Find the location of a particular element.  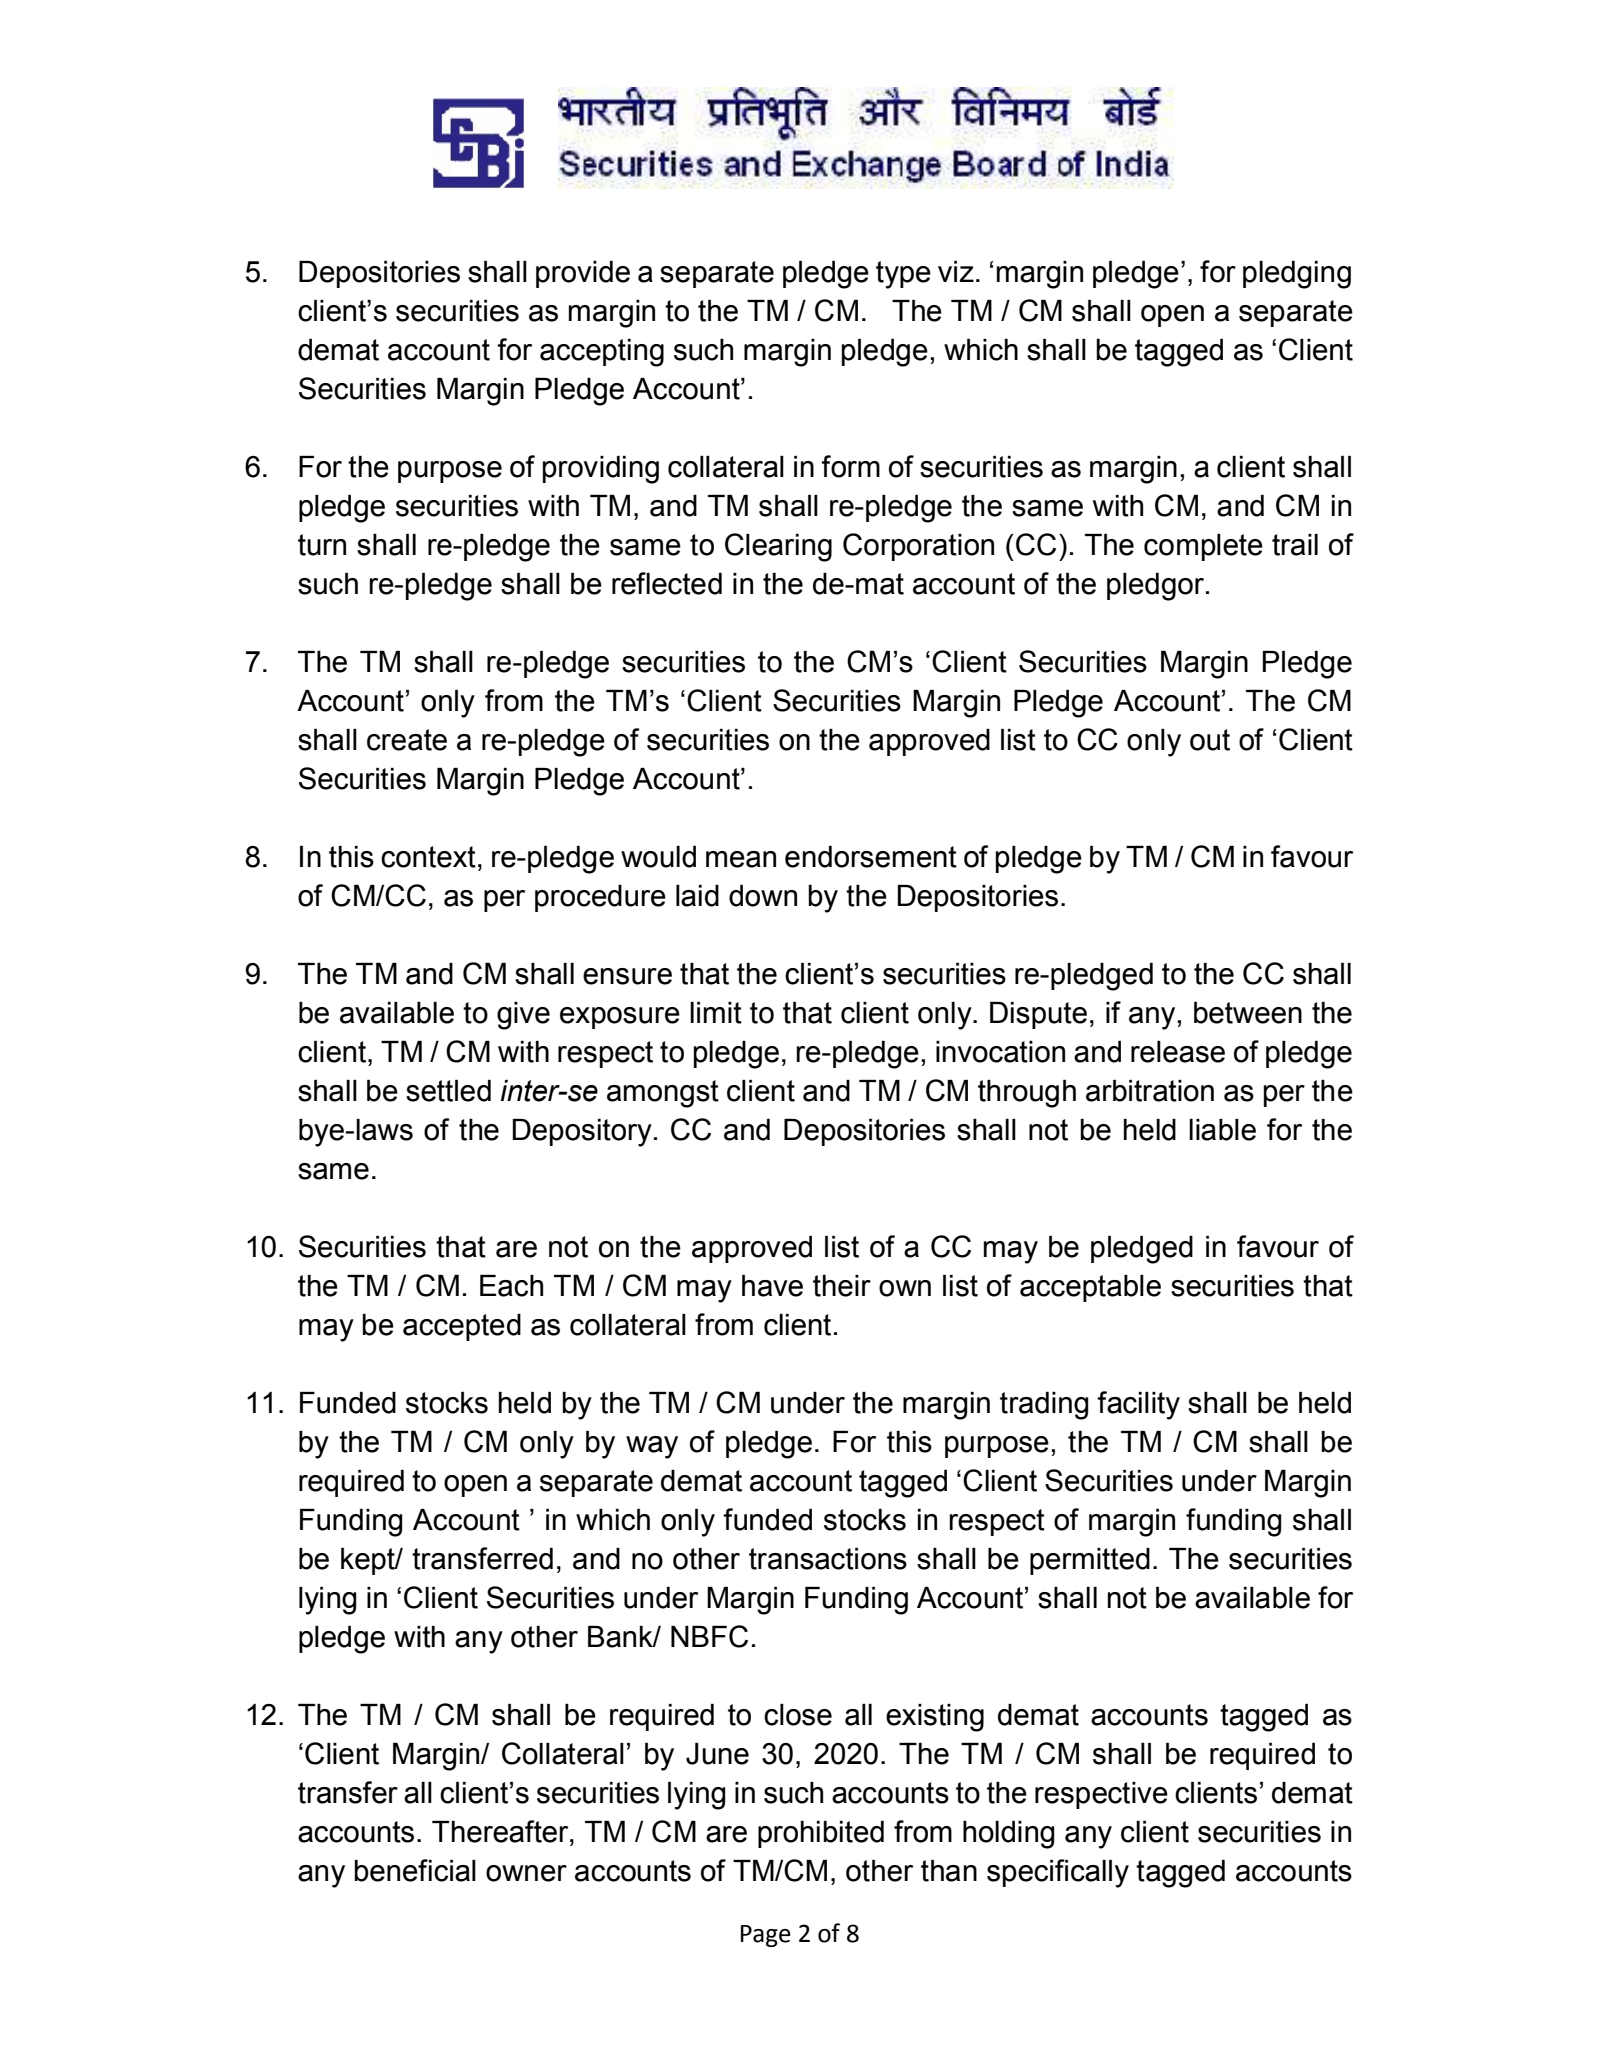

settled is located at coordinates (448, 1091).
